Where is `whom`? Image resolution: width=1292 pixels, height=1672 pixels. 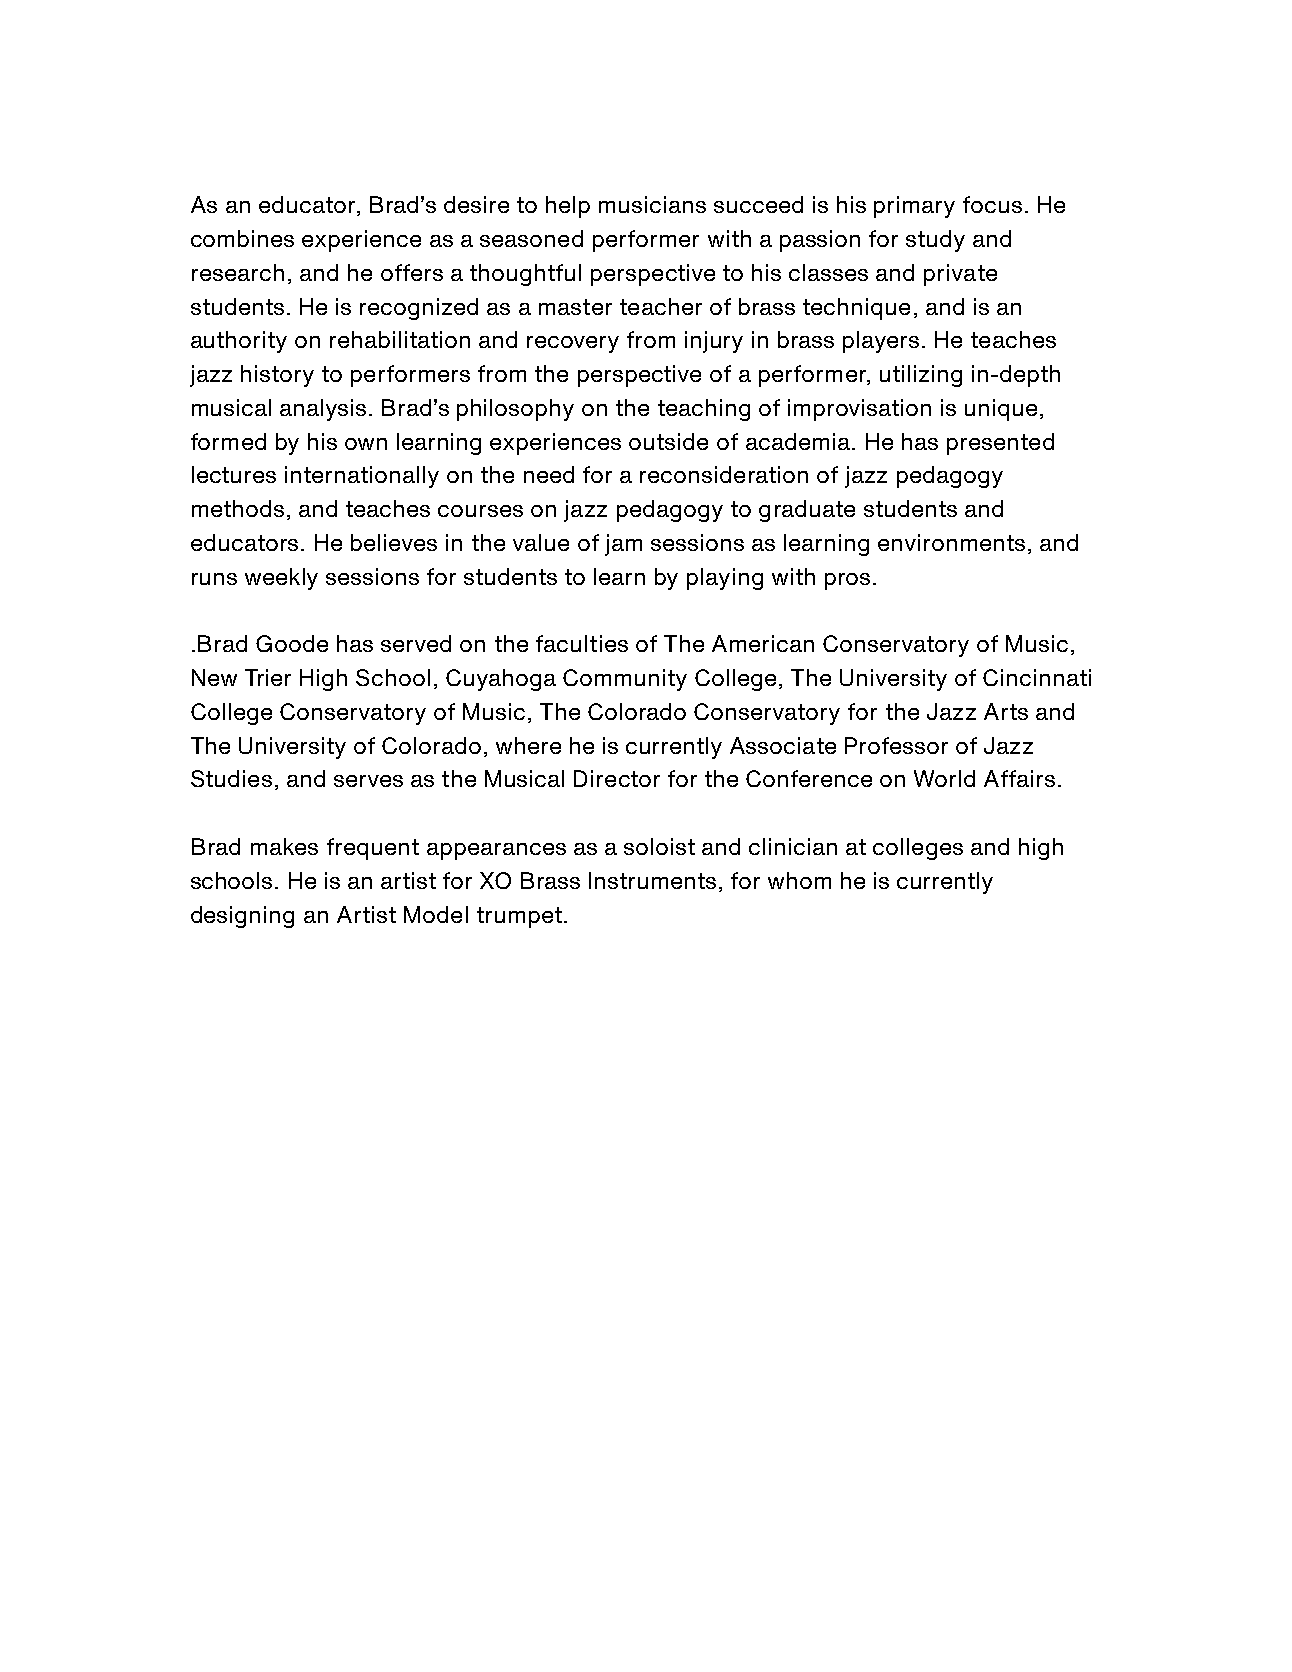
whom is located at coordinates (799, 880).
